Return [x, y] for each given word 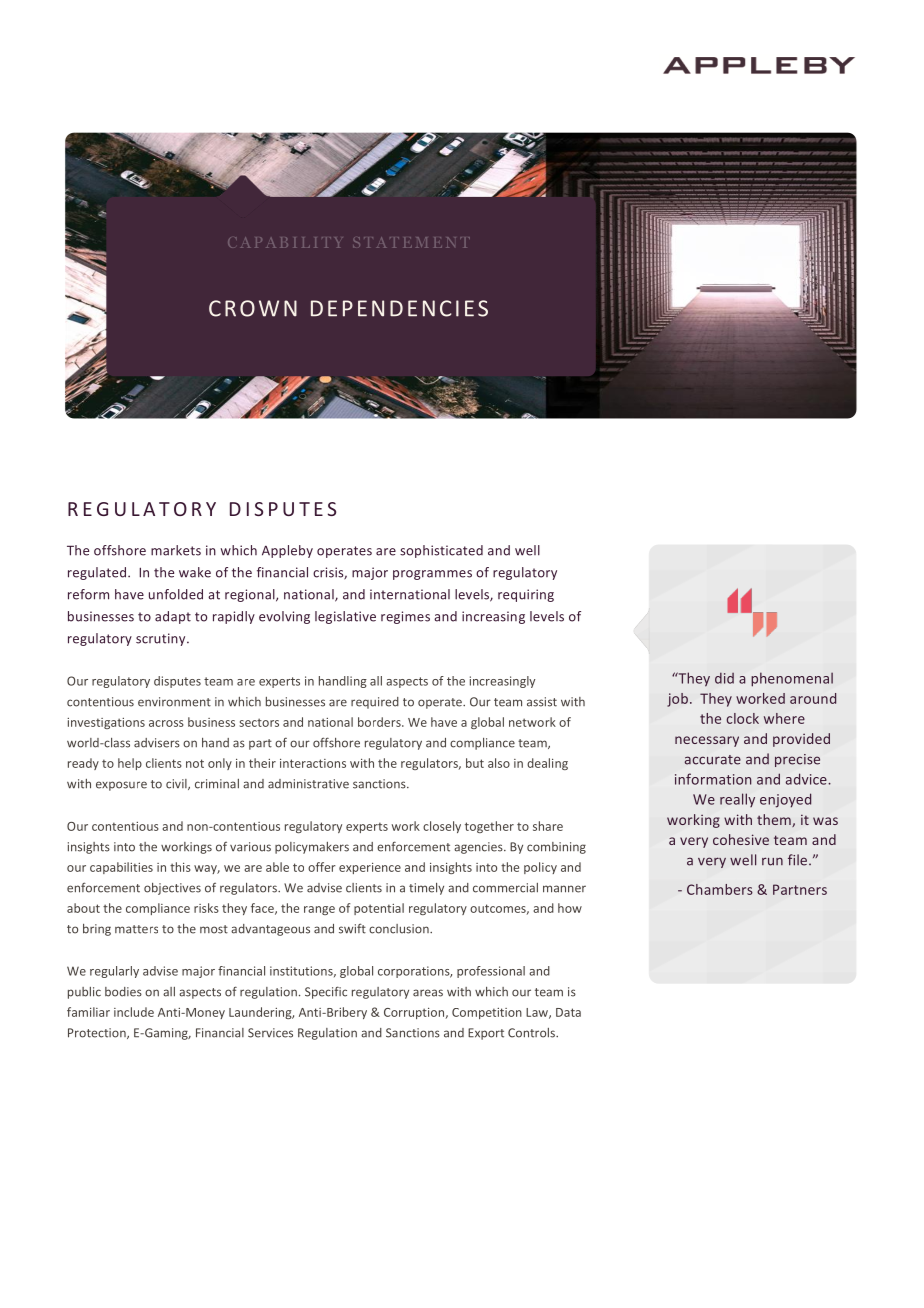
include [134, 1012]
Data [568, 1012]
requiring [526, 595]
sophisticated [441, 551]
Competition [487, 1013]
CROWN [253, 308]
